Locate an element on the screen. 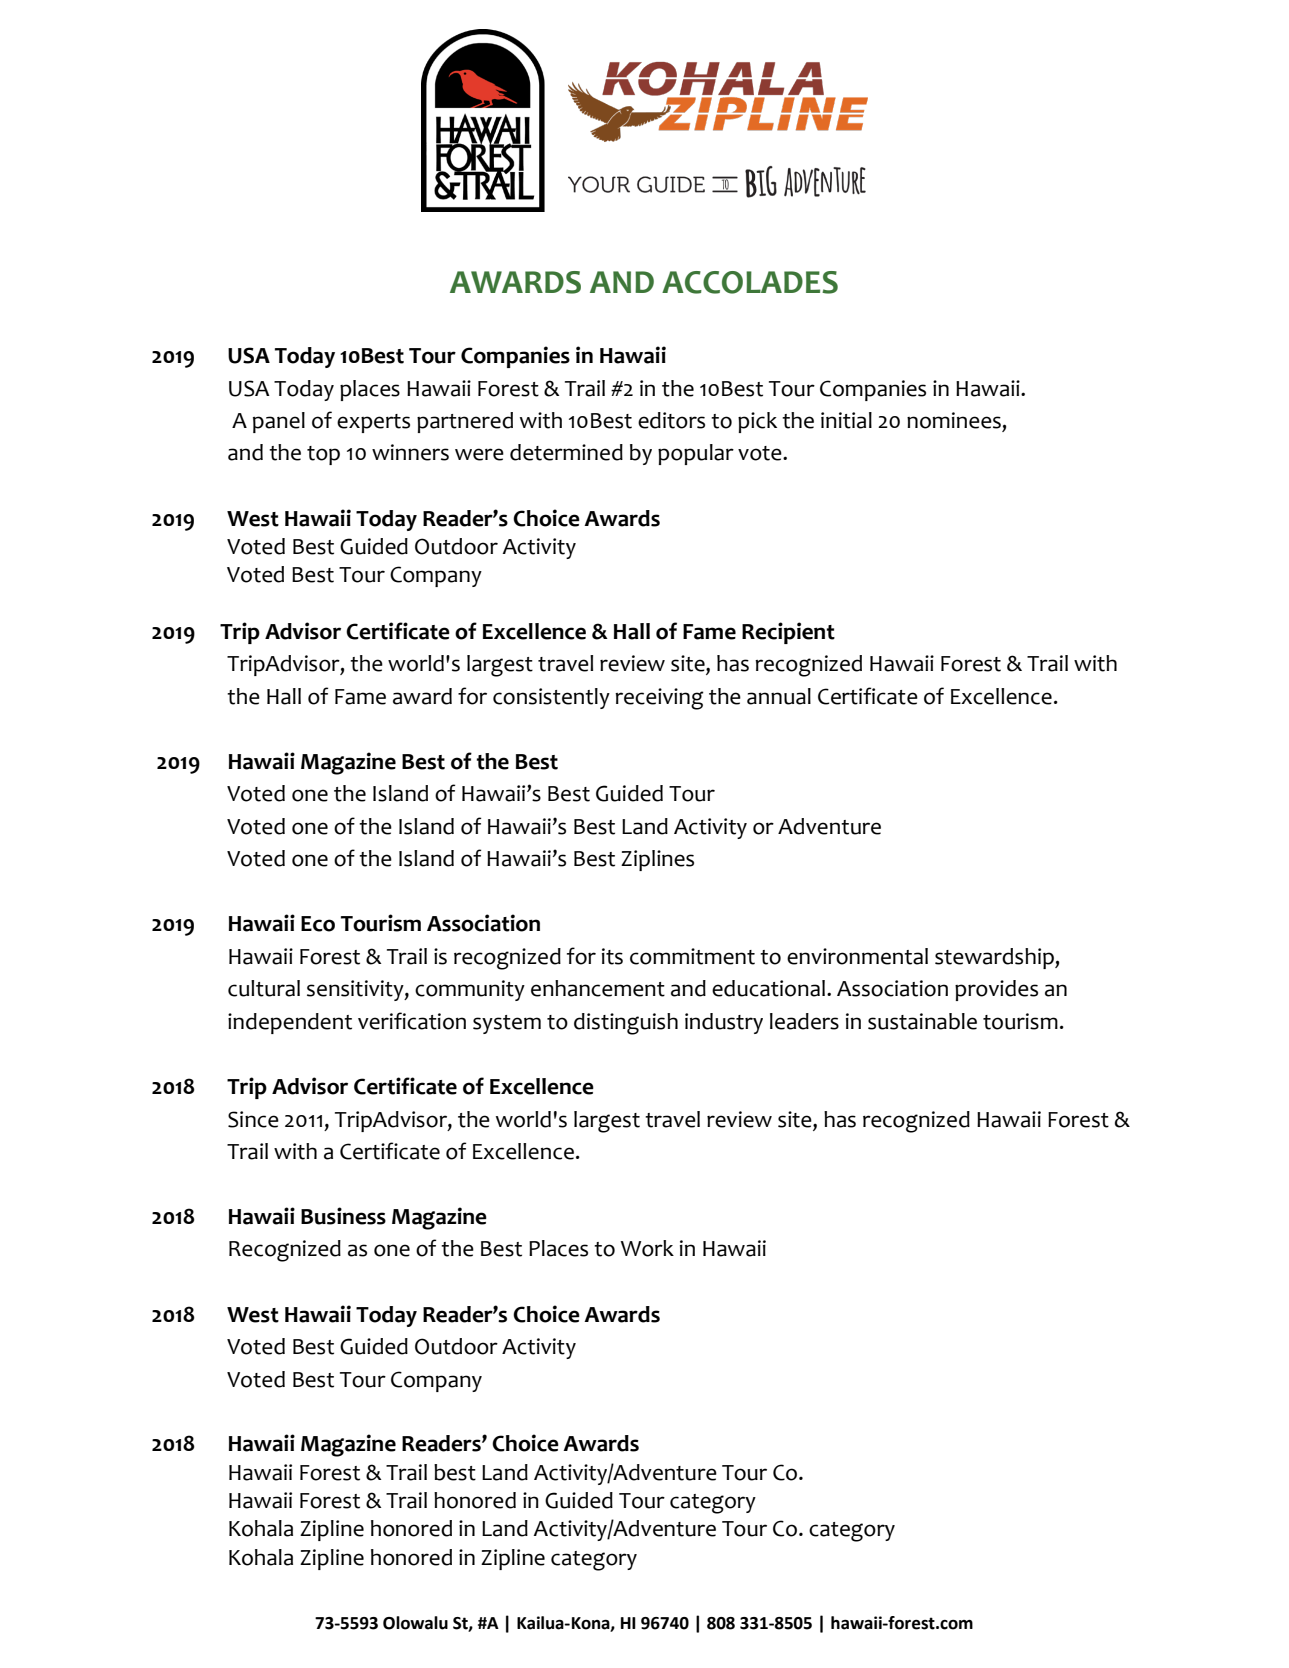 Image resolution: width=1289 pixels, height=1668 pixels. nominees is located at coordinates (954, 420).
